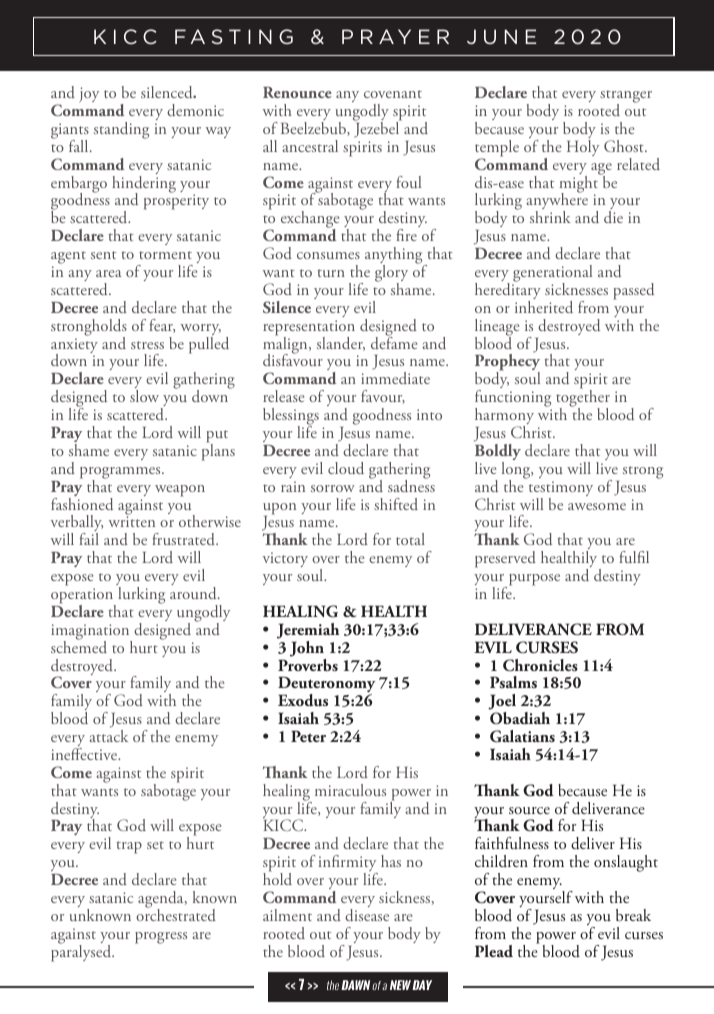  What do you see at coordinates (395, 378) in the screenshot?
I see `immediate` at bounding box center [395, 378].
